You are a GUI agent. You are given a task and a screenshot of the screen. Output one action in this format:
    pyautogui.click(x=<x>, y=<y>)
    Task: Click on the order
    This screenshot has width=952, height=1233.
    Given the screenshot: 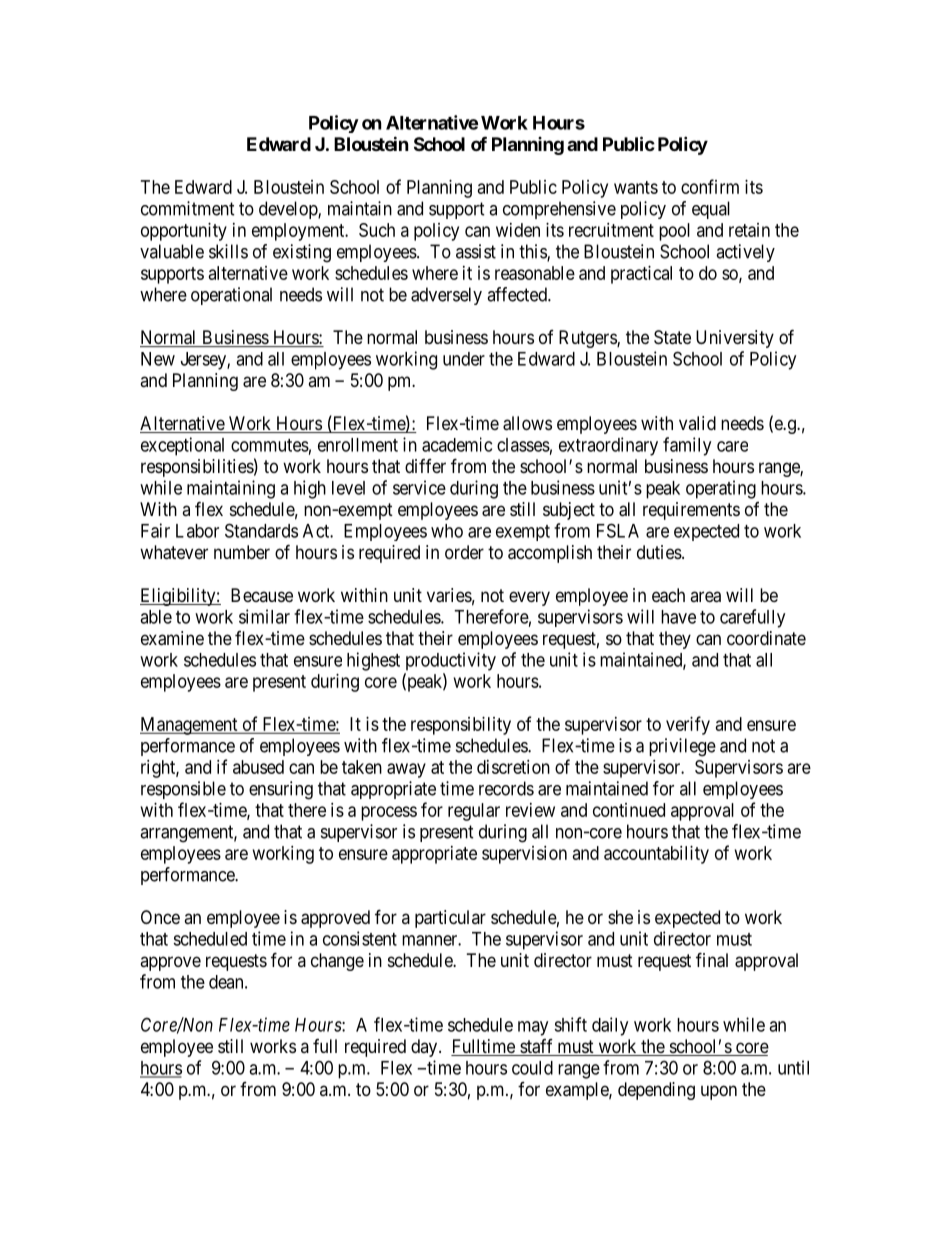 What is the action you would take?
    pyautogui.click(x=464, y=552)
